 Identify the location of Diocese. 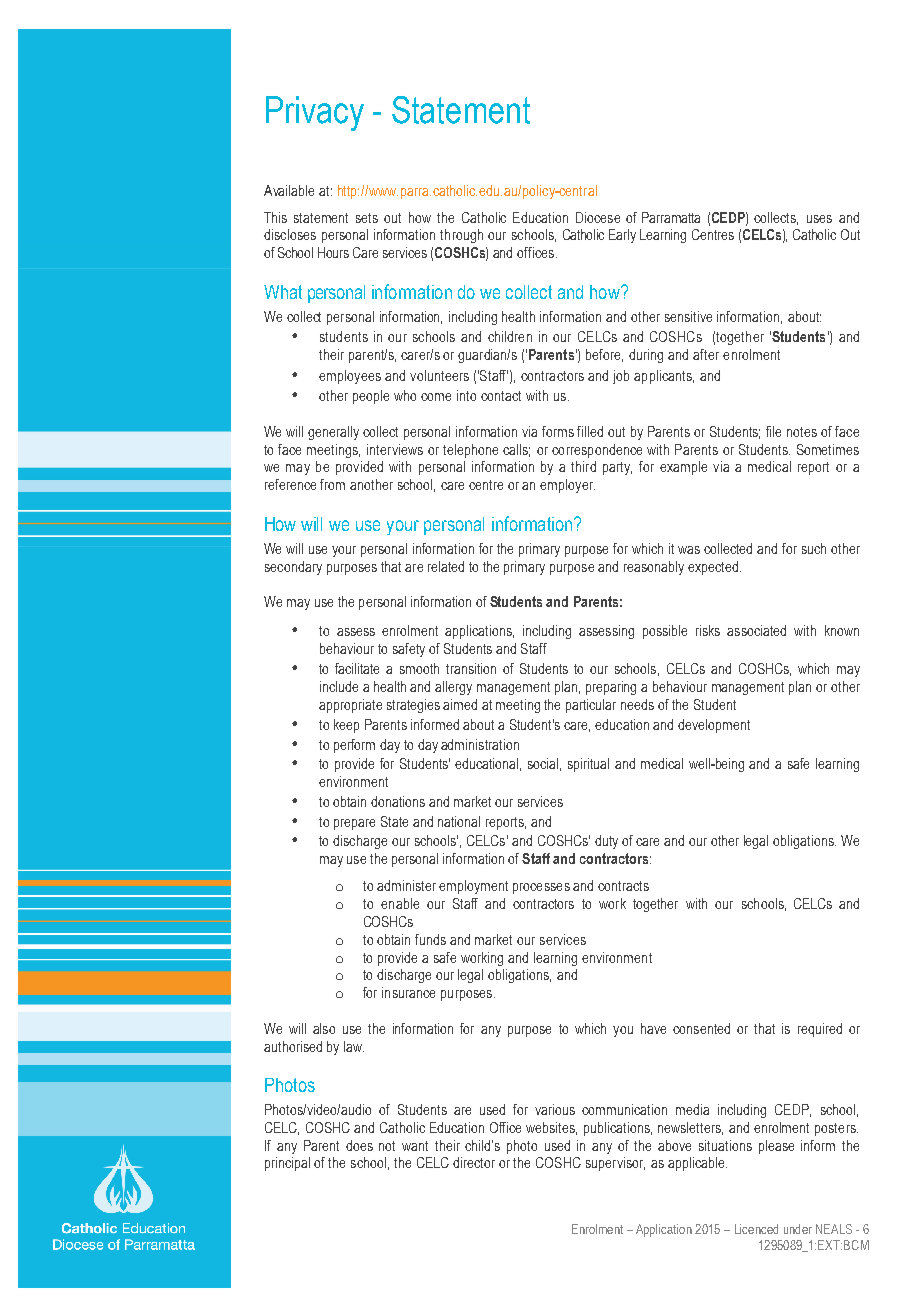
(598, 217).
